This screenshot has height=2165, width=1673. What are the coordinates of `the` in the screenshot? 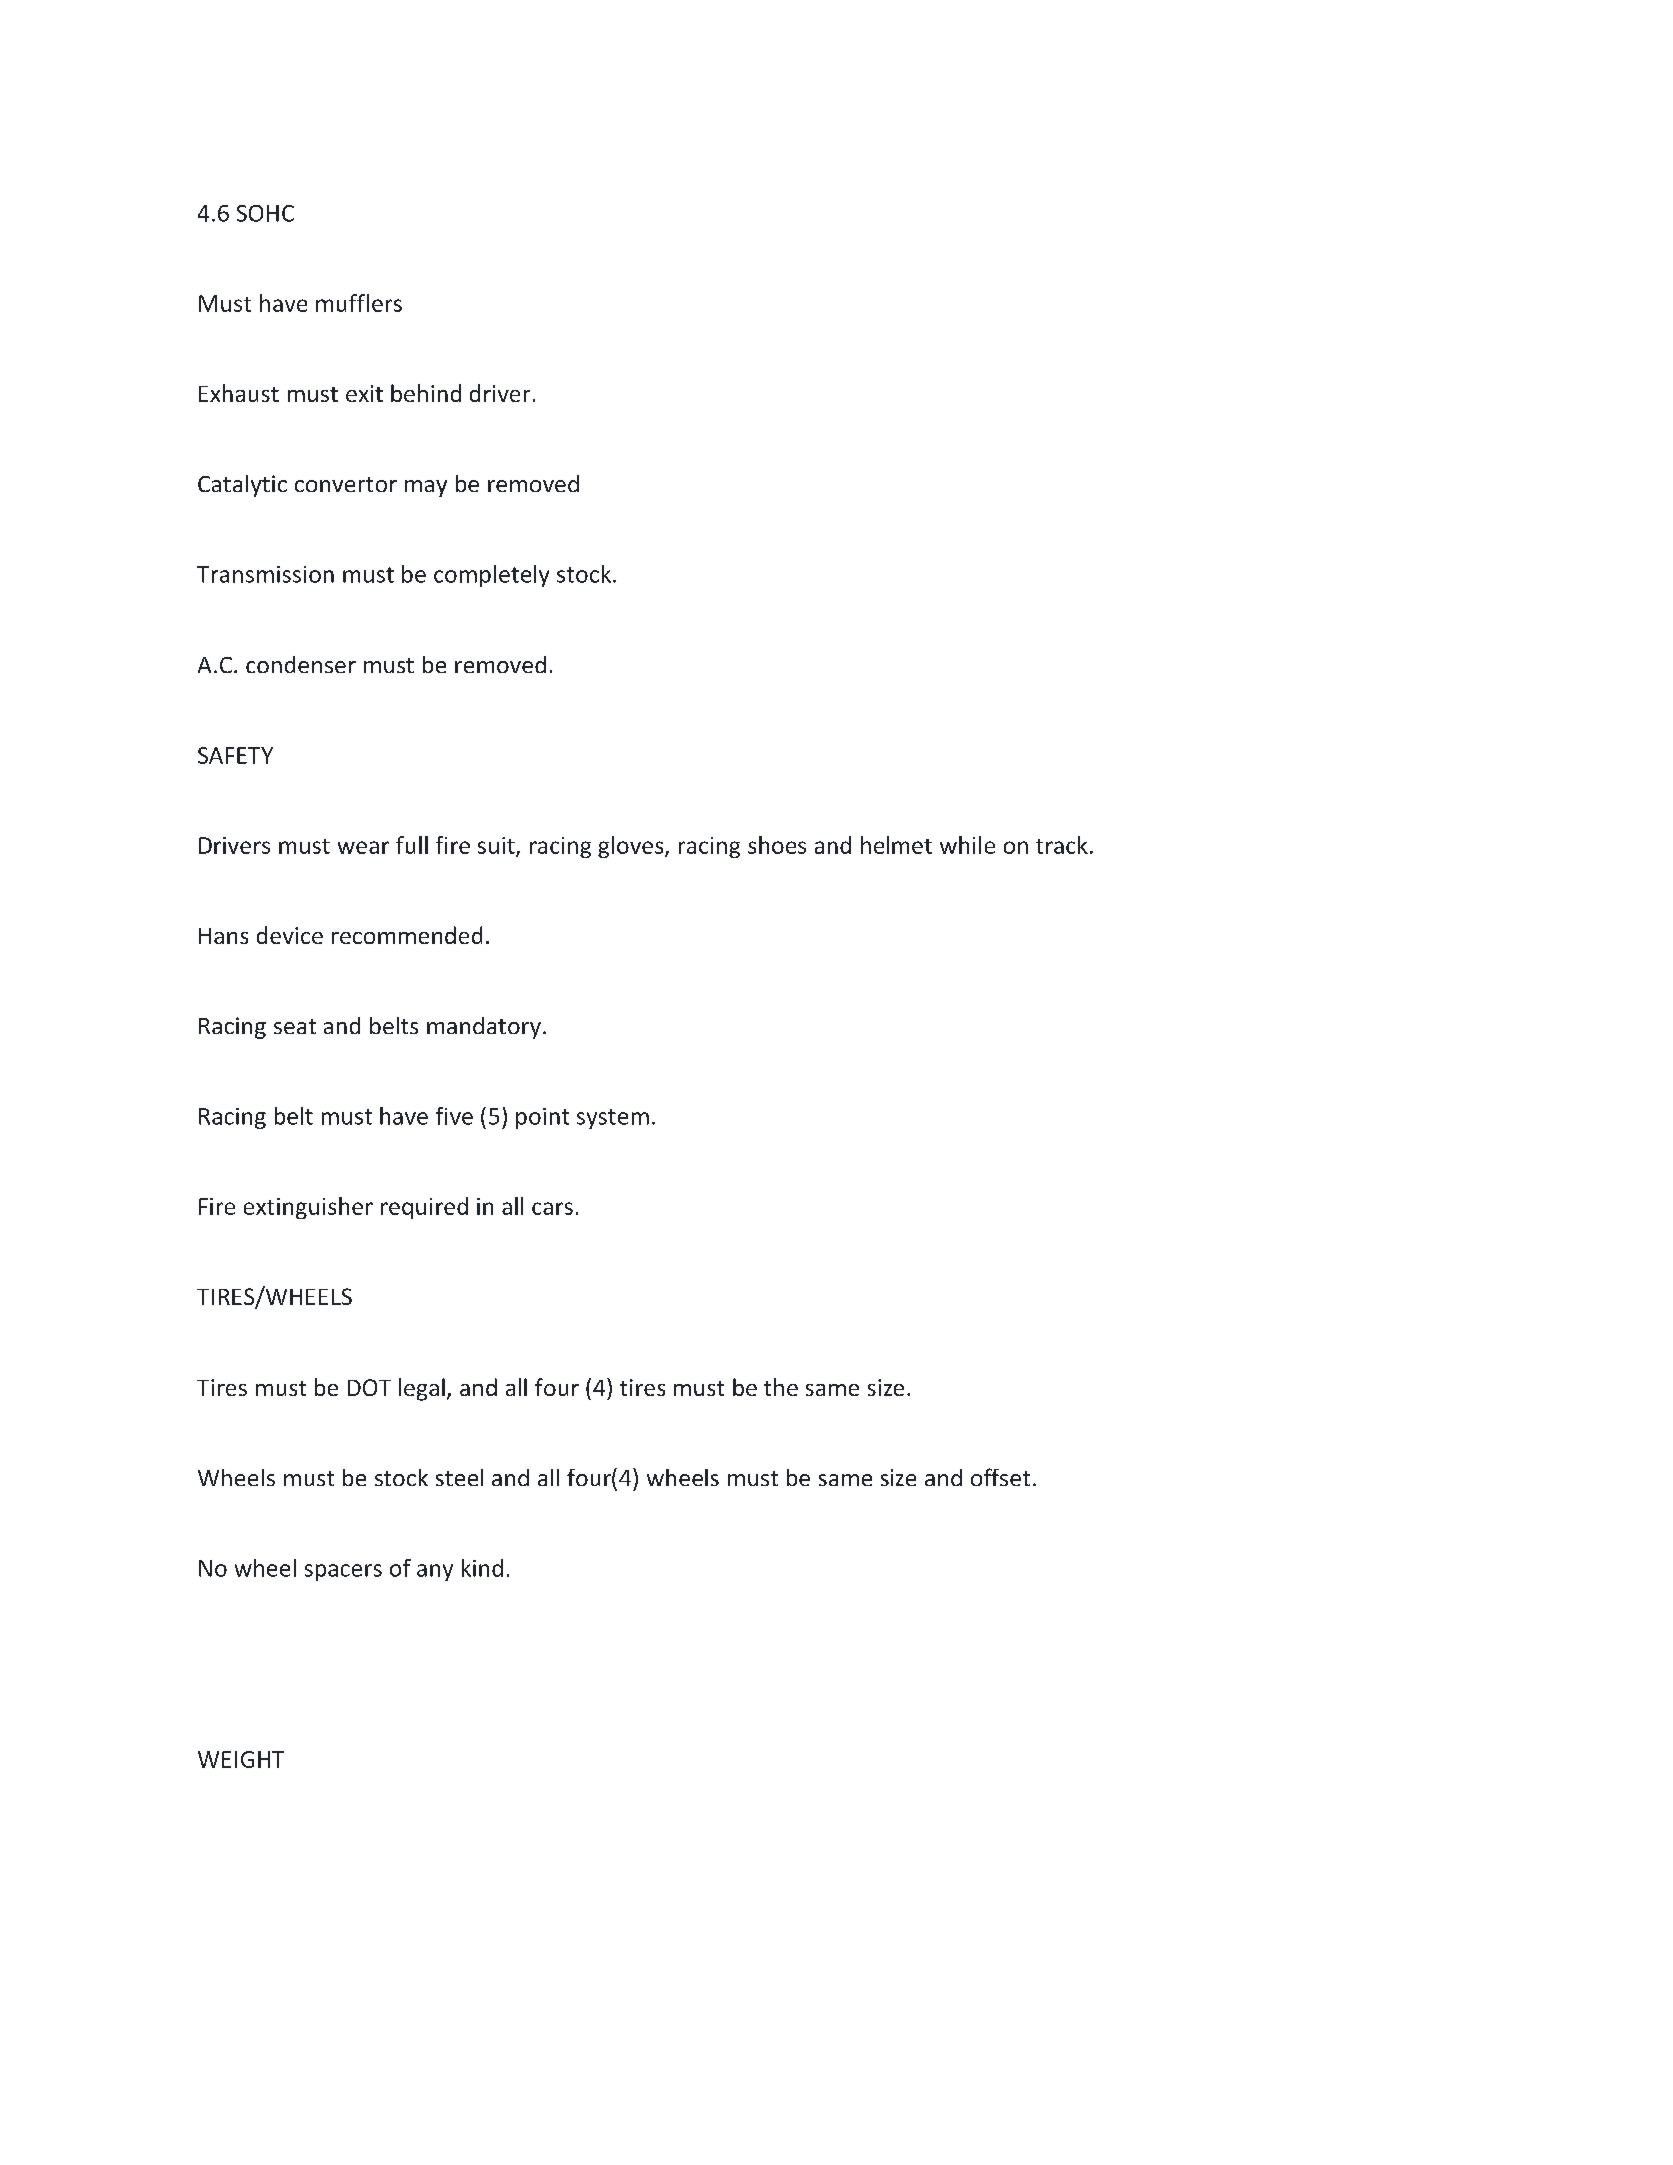 It's located at (781, 1387).
